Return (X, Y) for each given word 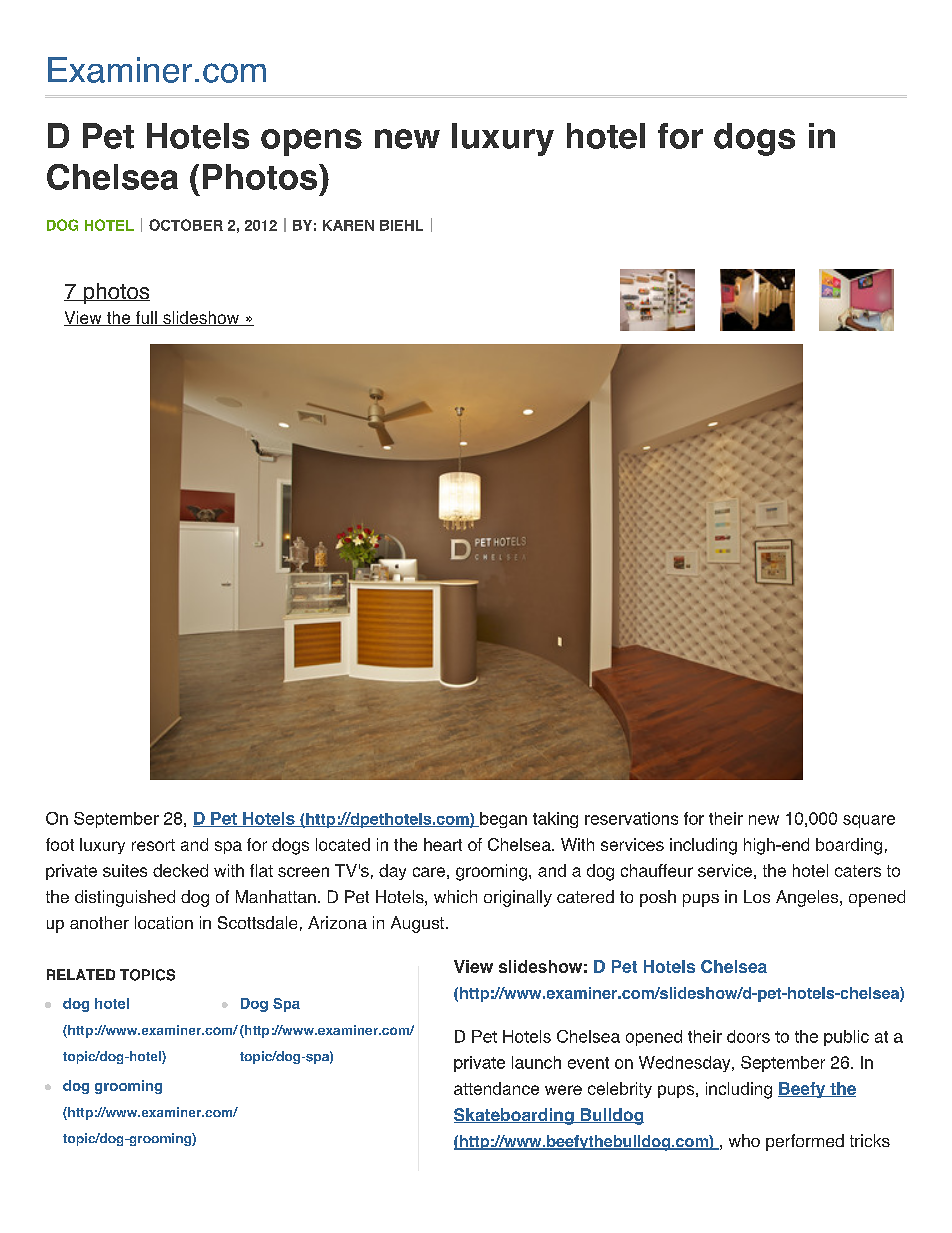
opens (311, 142)
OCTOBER (186, 225)
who (744, 1140)
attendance (496, 1088)
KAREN (348, 225)
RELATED (81, 974)
